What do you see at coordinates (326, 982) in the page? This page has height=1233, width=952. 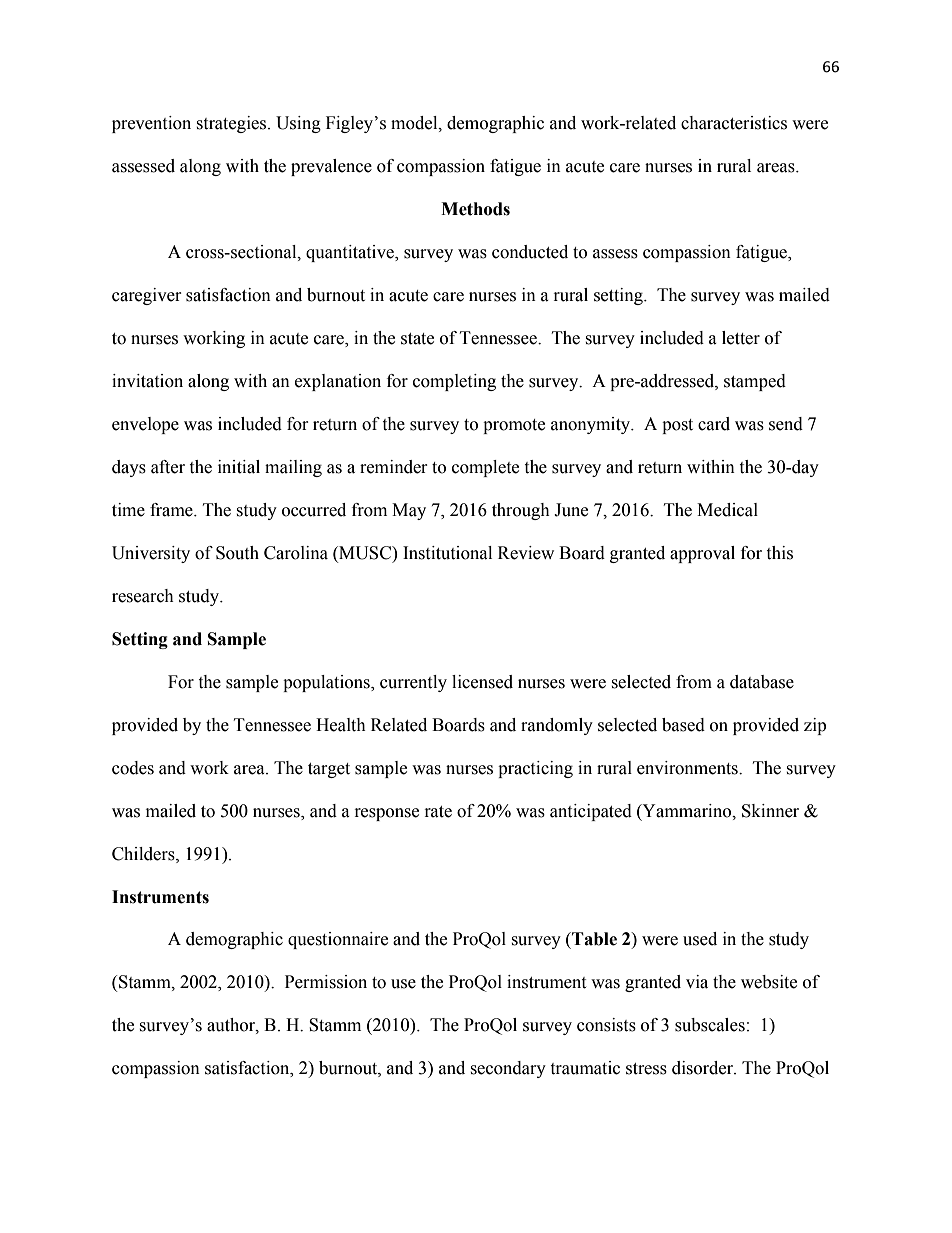 I see `Permission` at bounding box center [326, 982].
